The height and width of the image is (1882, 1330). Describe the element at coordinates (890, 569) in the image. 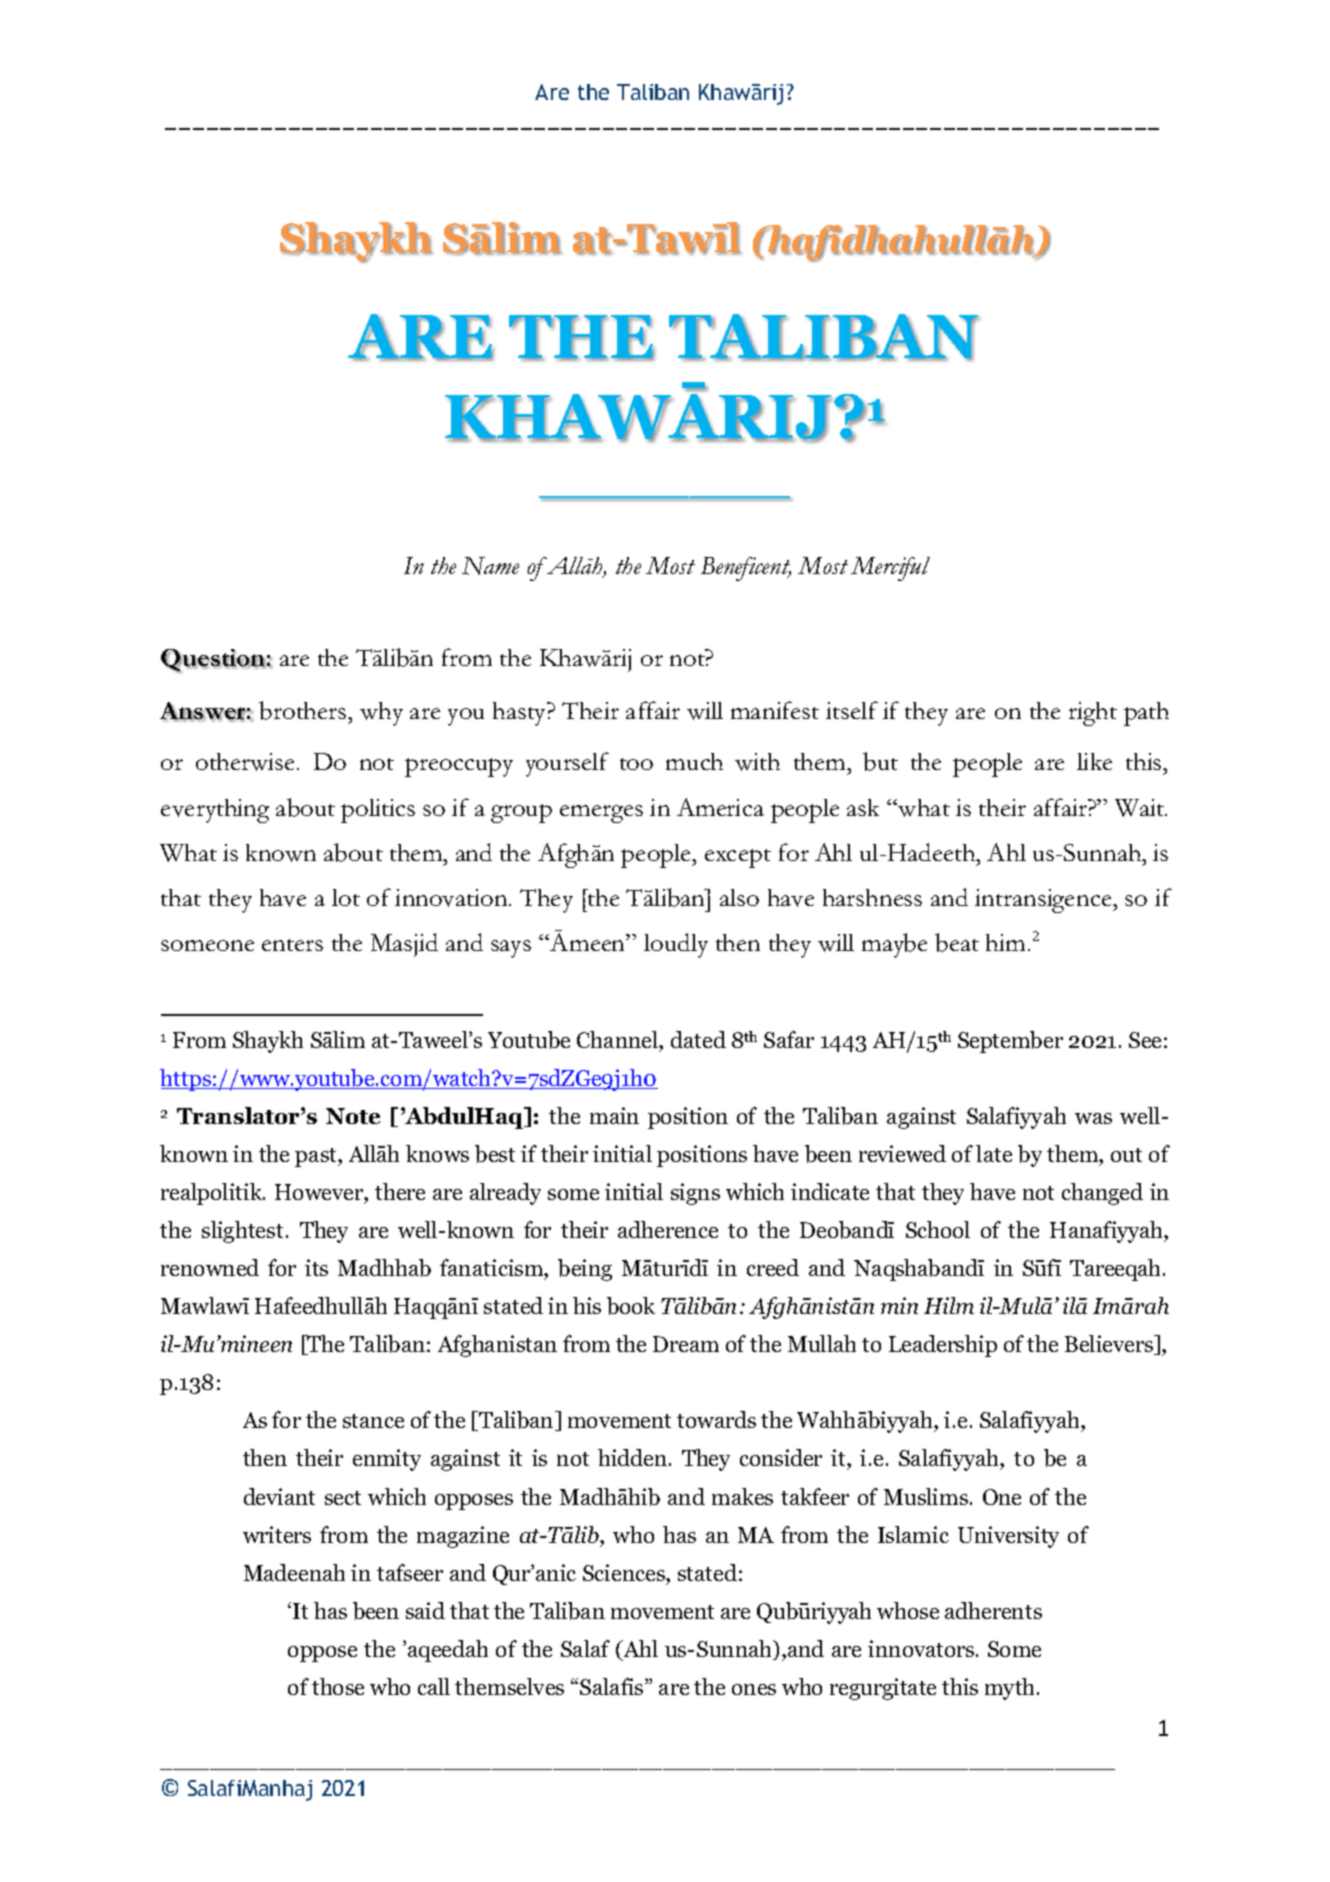

I see `Merciful` at that location.
